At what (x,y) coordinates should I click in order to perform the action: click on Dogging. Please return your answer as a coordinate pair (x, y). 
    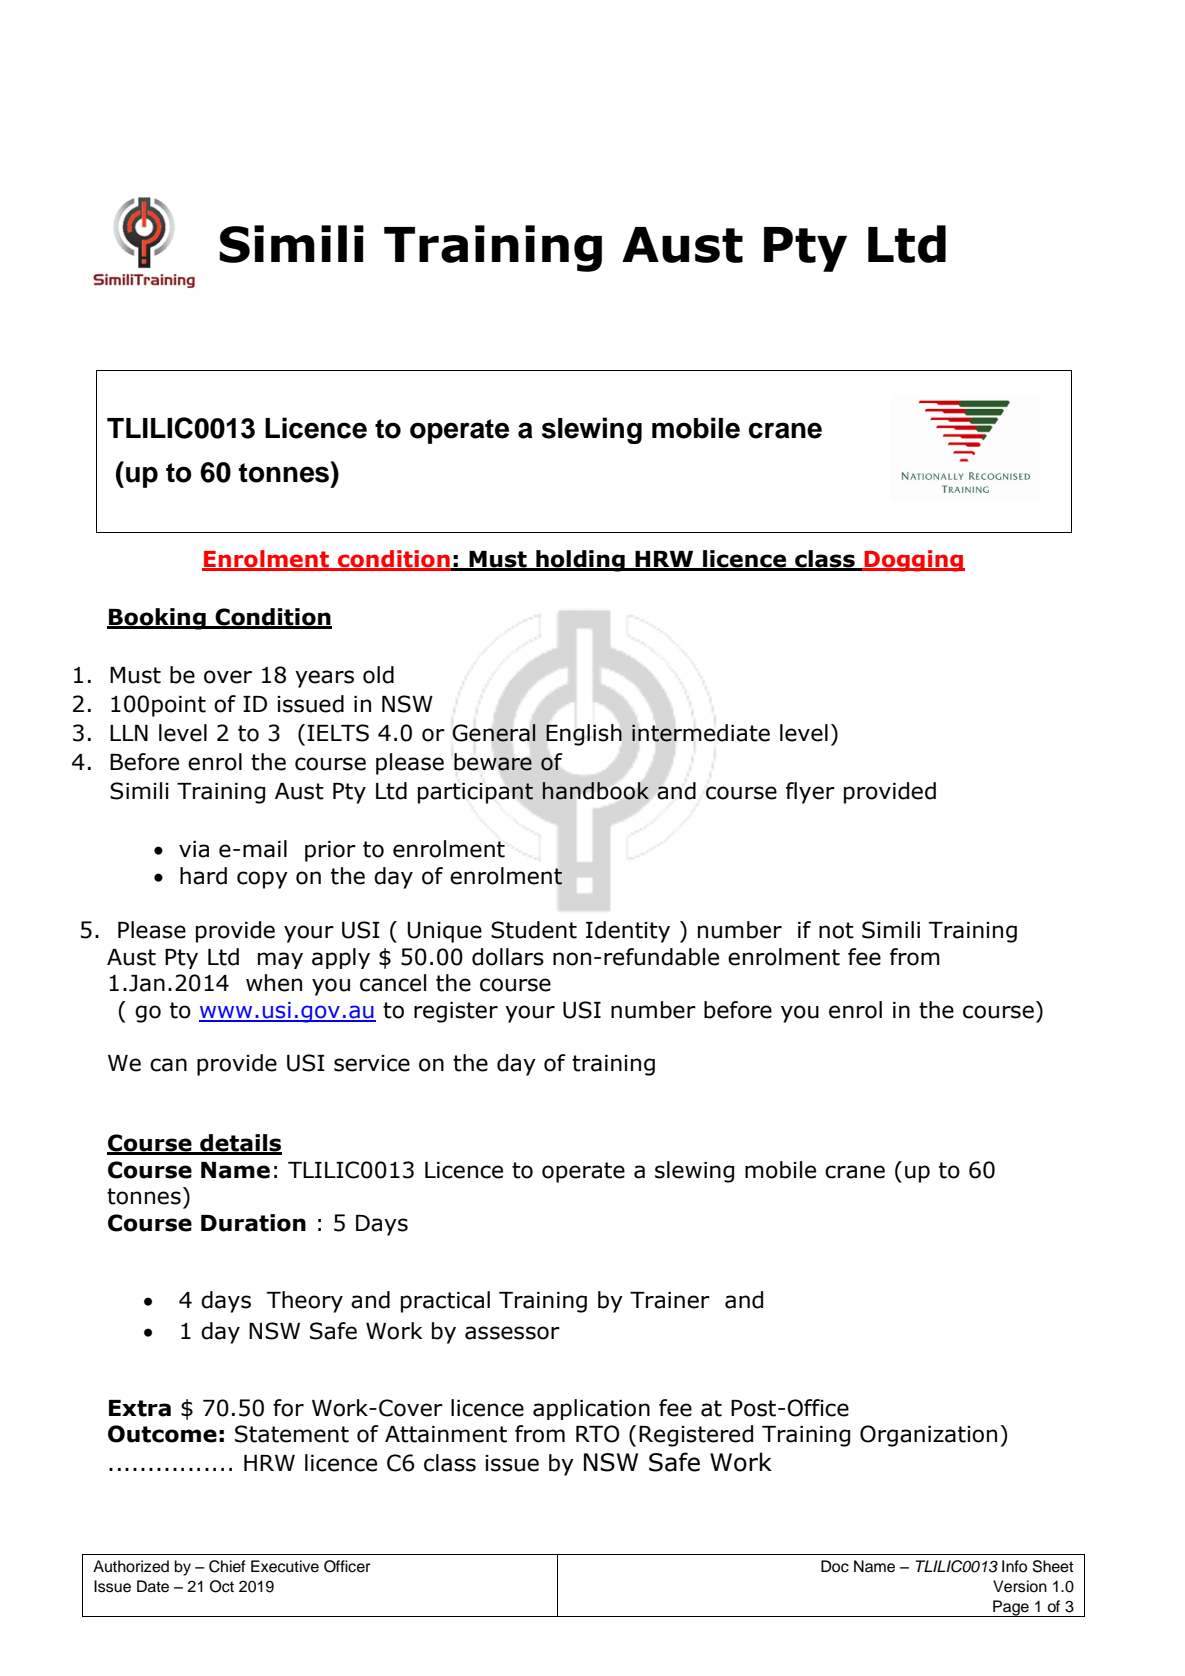
    Looking at the image, I should click on (913, 561).
